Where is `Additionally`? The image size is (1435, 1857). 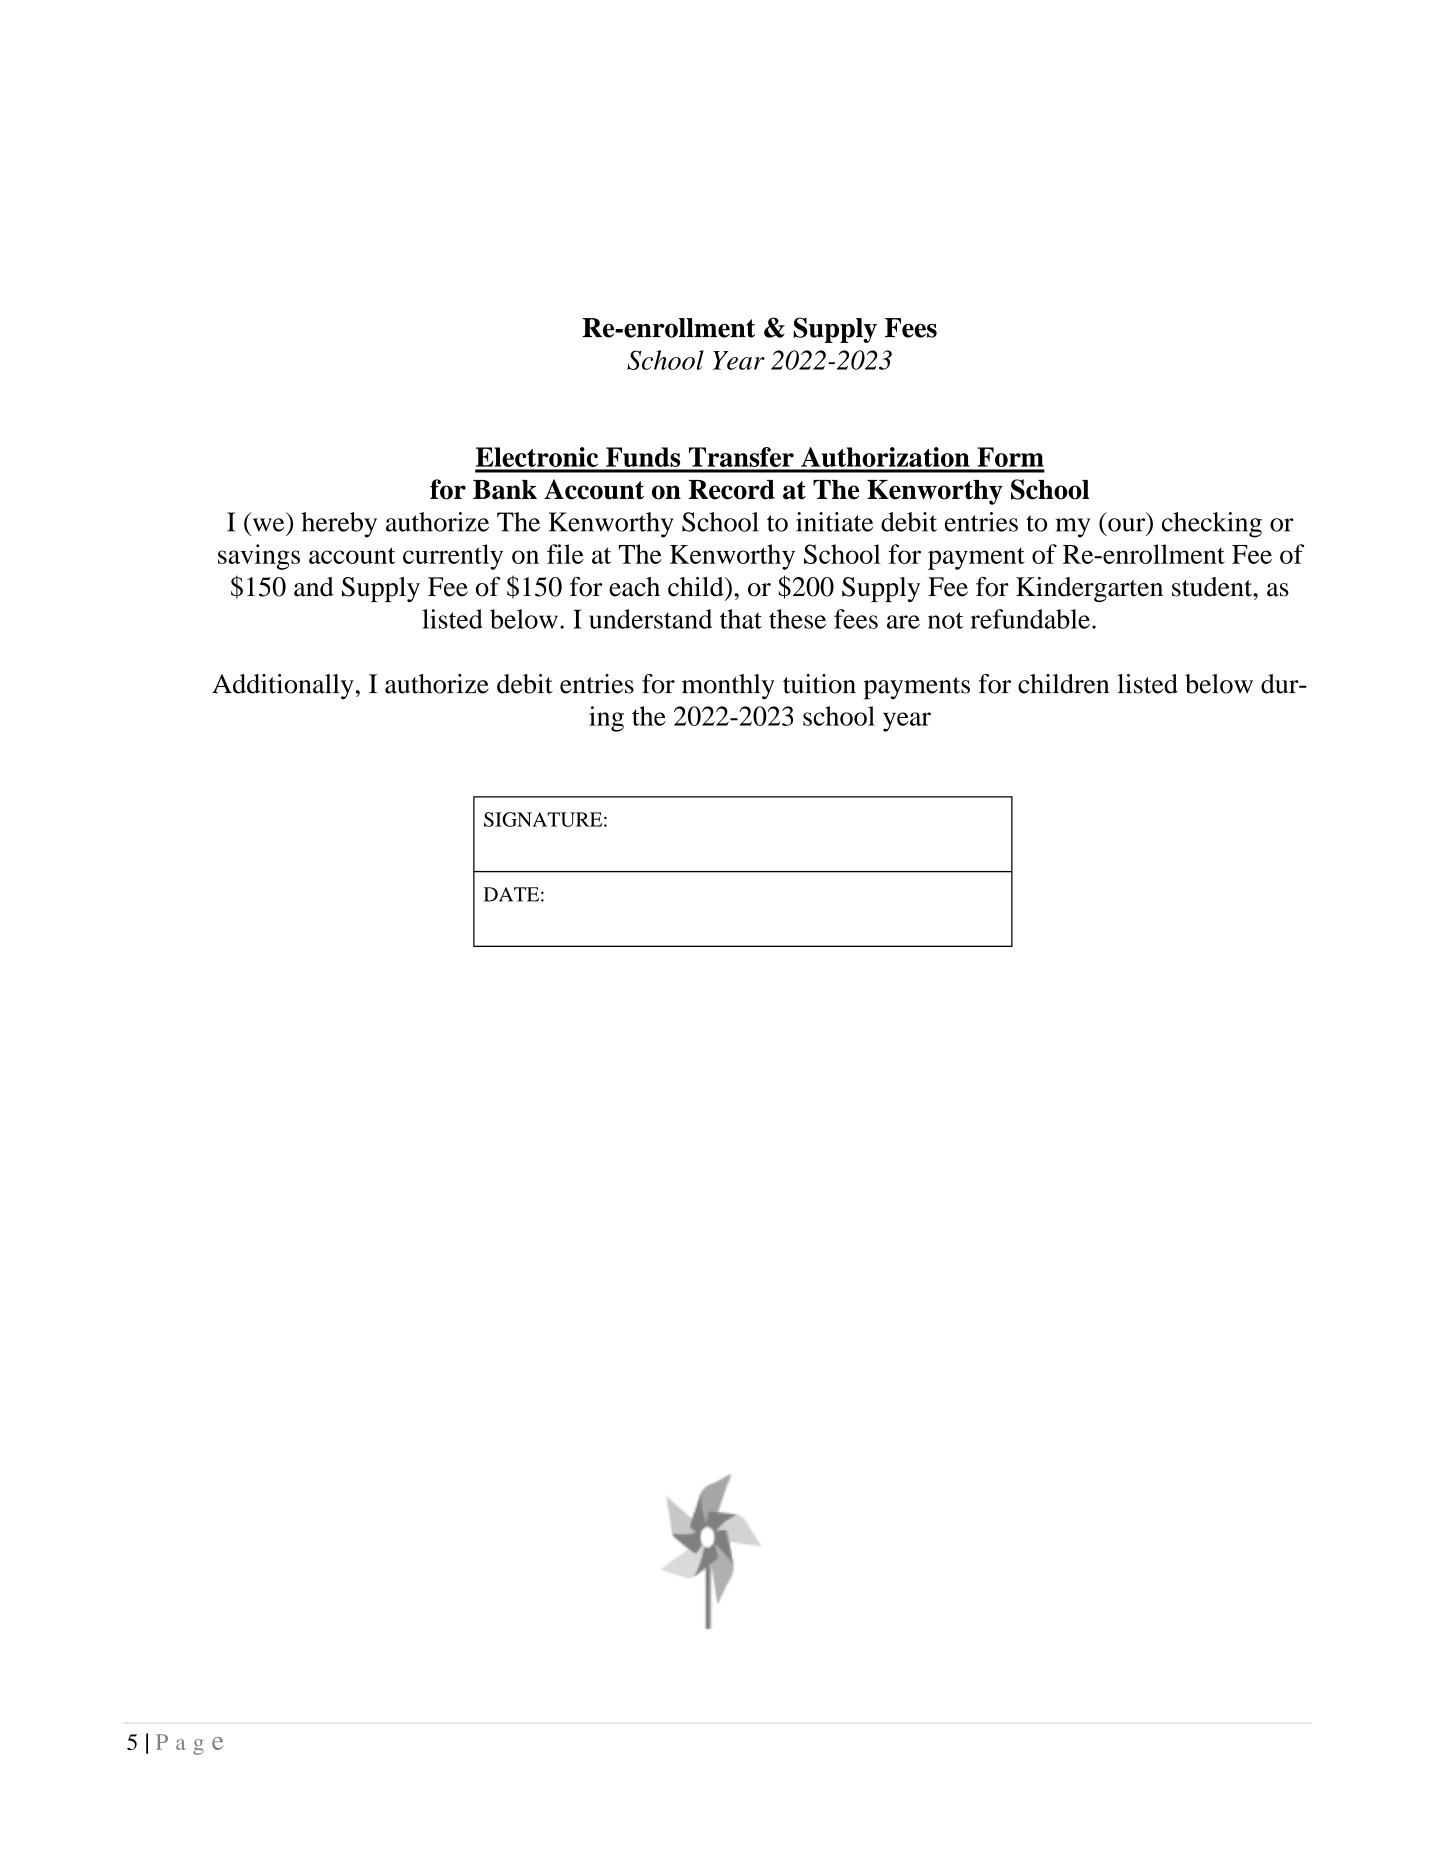
Additionally is located at coordinates (283, 687).
